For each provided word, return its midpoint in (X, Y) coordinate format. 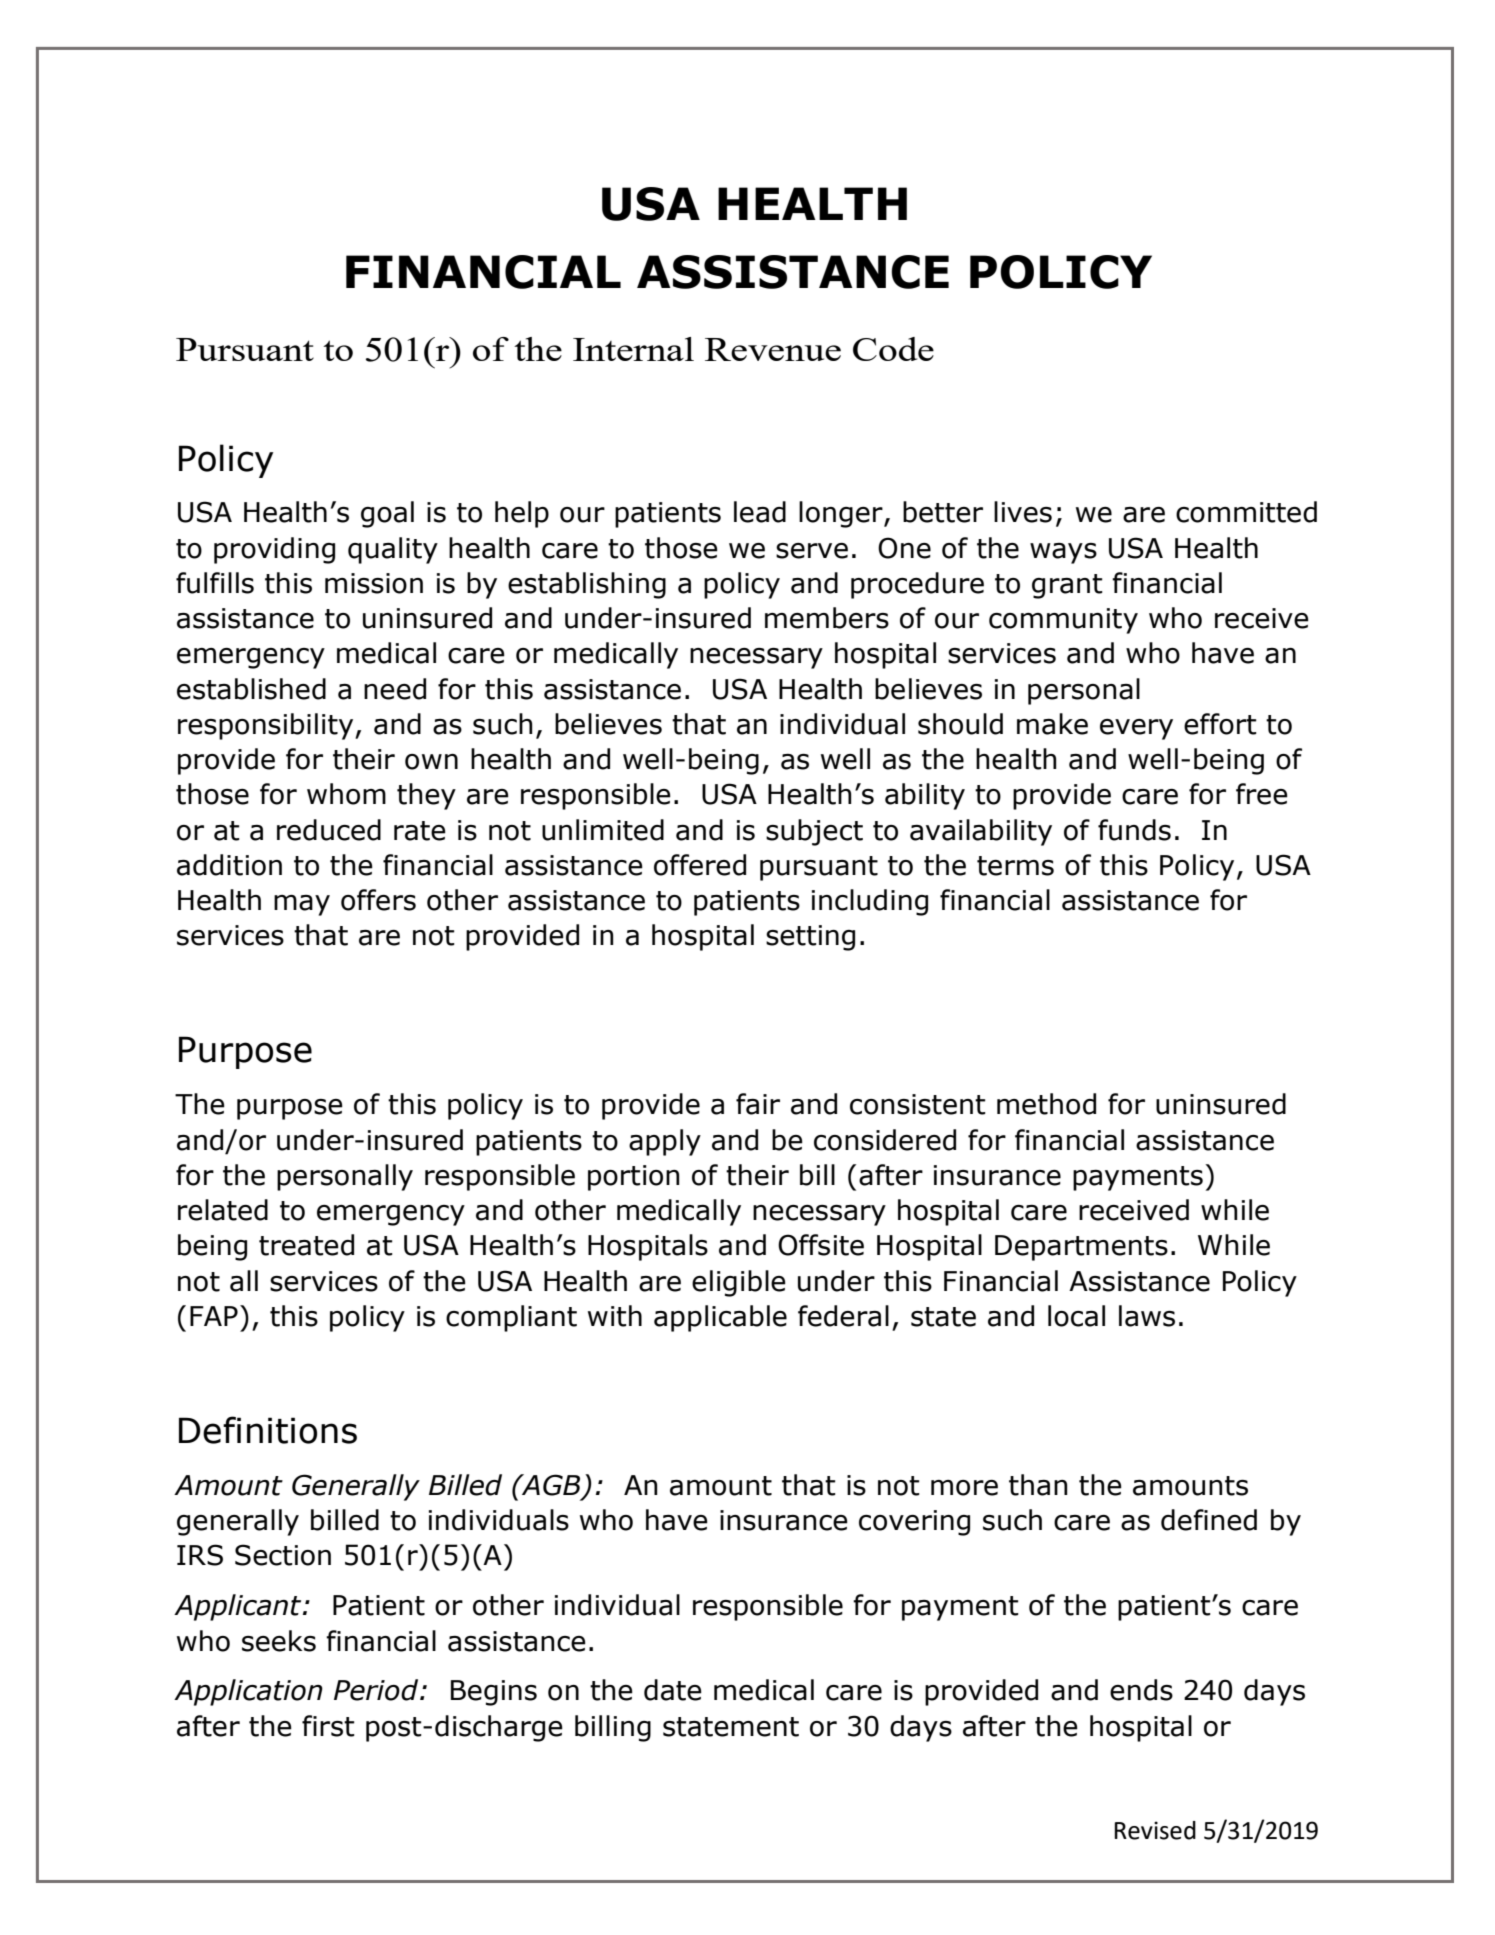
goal (387, 514)
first (328, 1726)
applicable (720, 1318)
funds (1134, 830)
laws (1147, 1316)
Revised (1155, 1830)
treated (306, 1245)
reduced (329, 830)
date (673, 1690)
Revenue (773, 349)
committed (1246, 512)
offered (700, 865)
